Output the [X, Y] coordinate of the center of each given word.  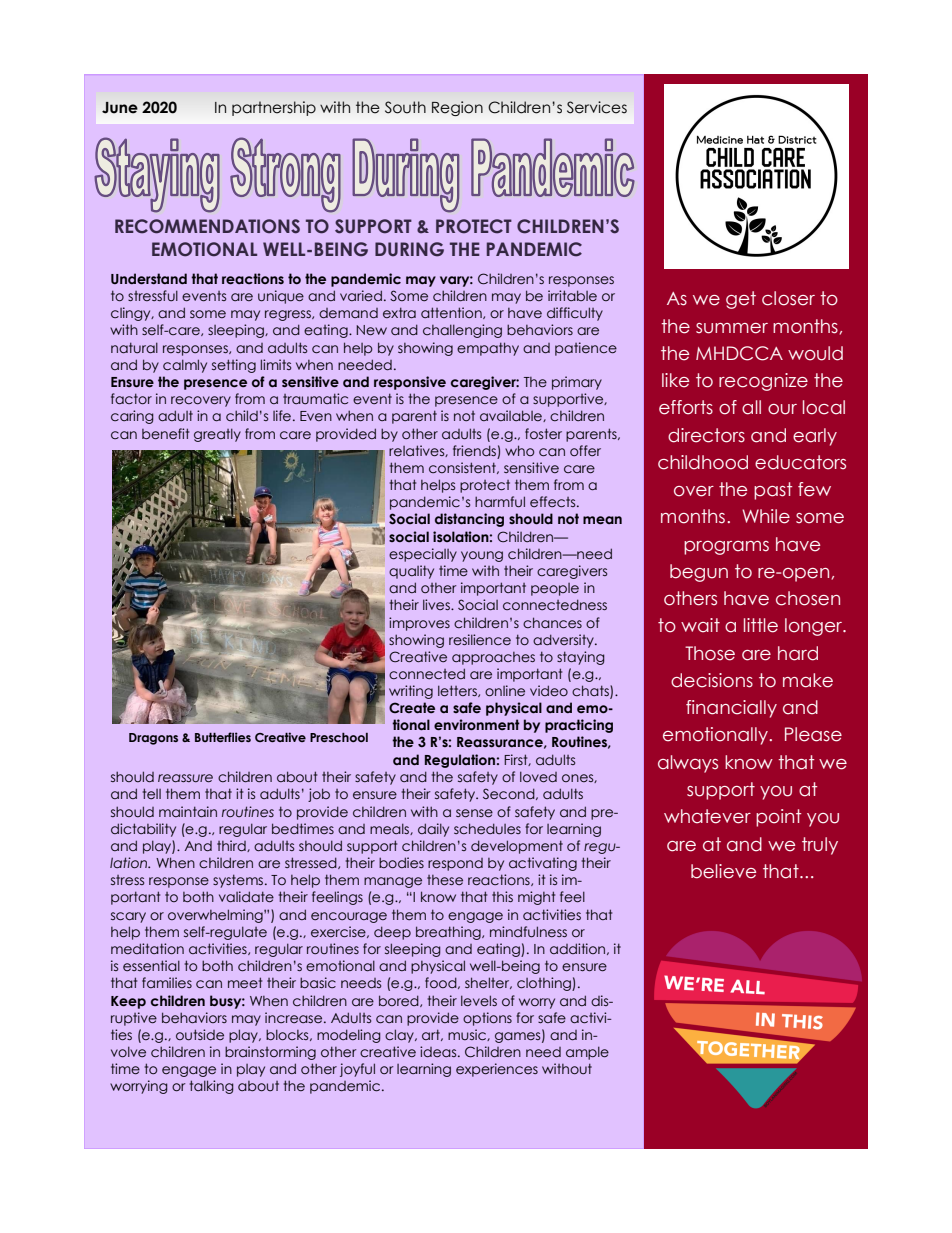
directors [706, 435]
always [688, 764]
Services [597, 107]
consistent [463, 468]
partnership [274, 108]
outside [200, 1035]
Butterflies [223, 737]
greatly [217, 435]
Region [457, 108]
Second [510, 794]
